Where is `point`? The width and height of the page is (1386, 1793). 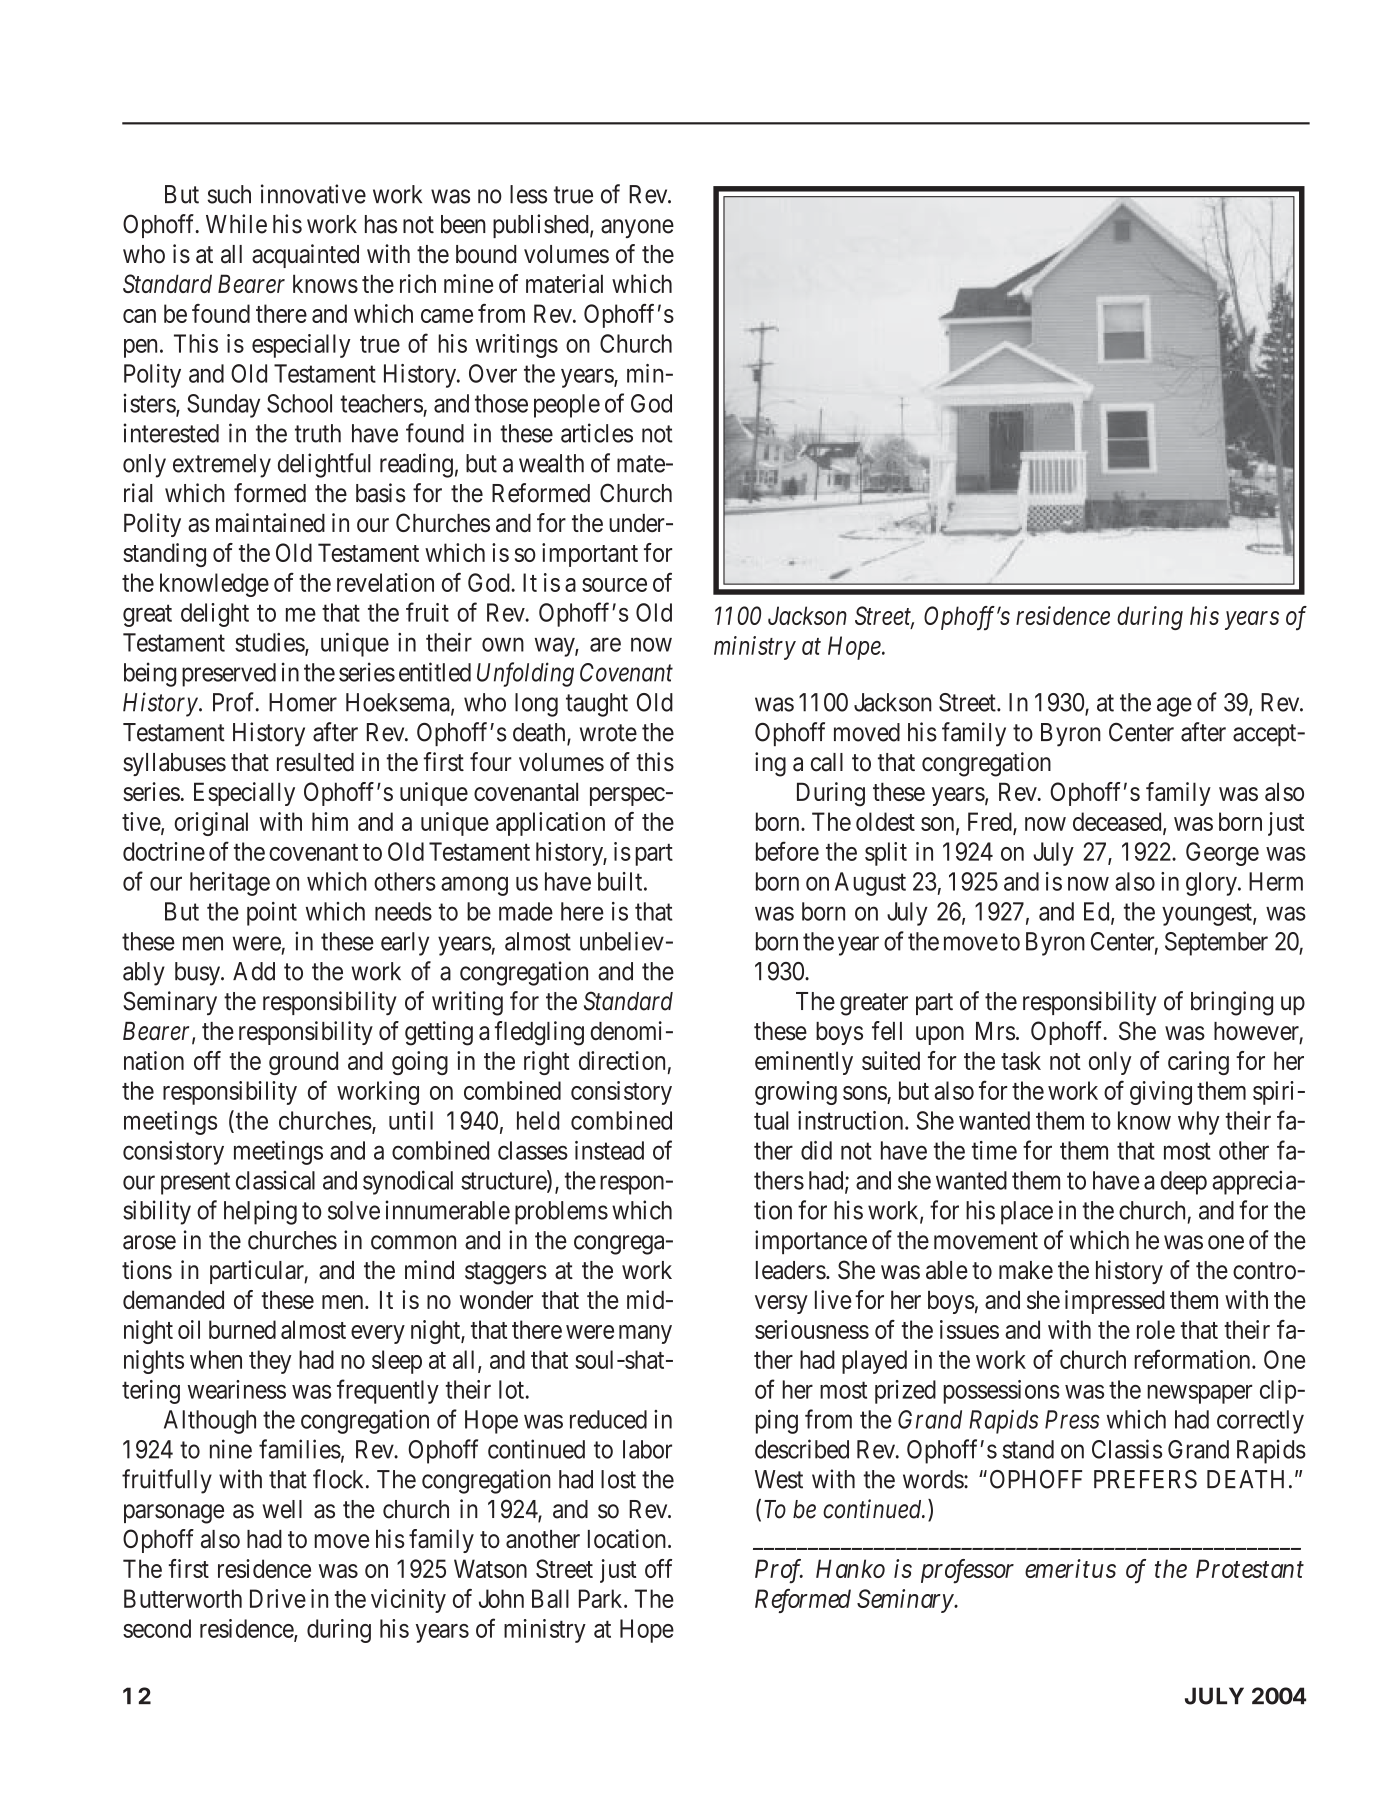 point is located at coordinates (272, 914).
